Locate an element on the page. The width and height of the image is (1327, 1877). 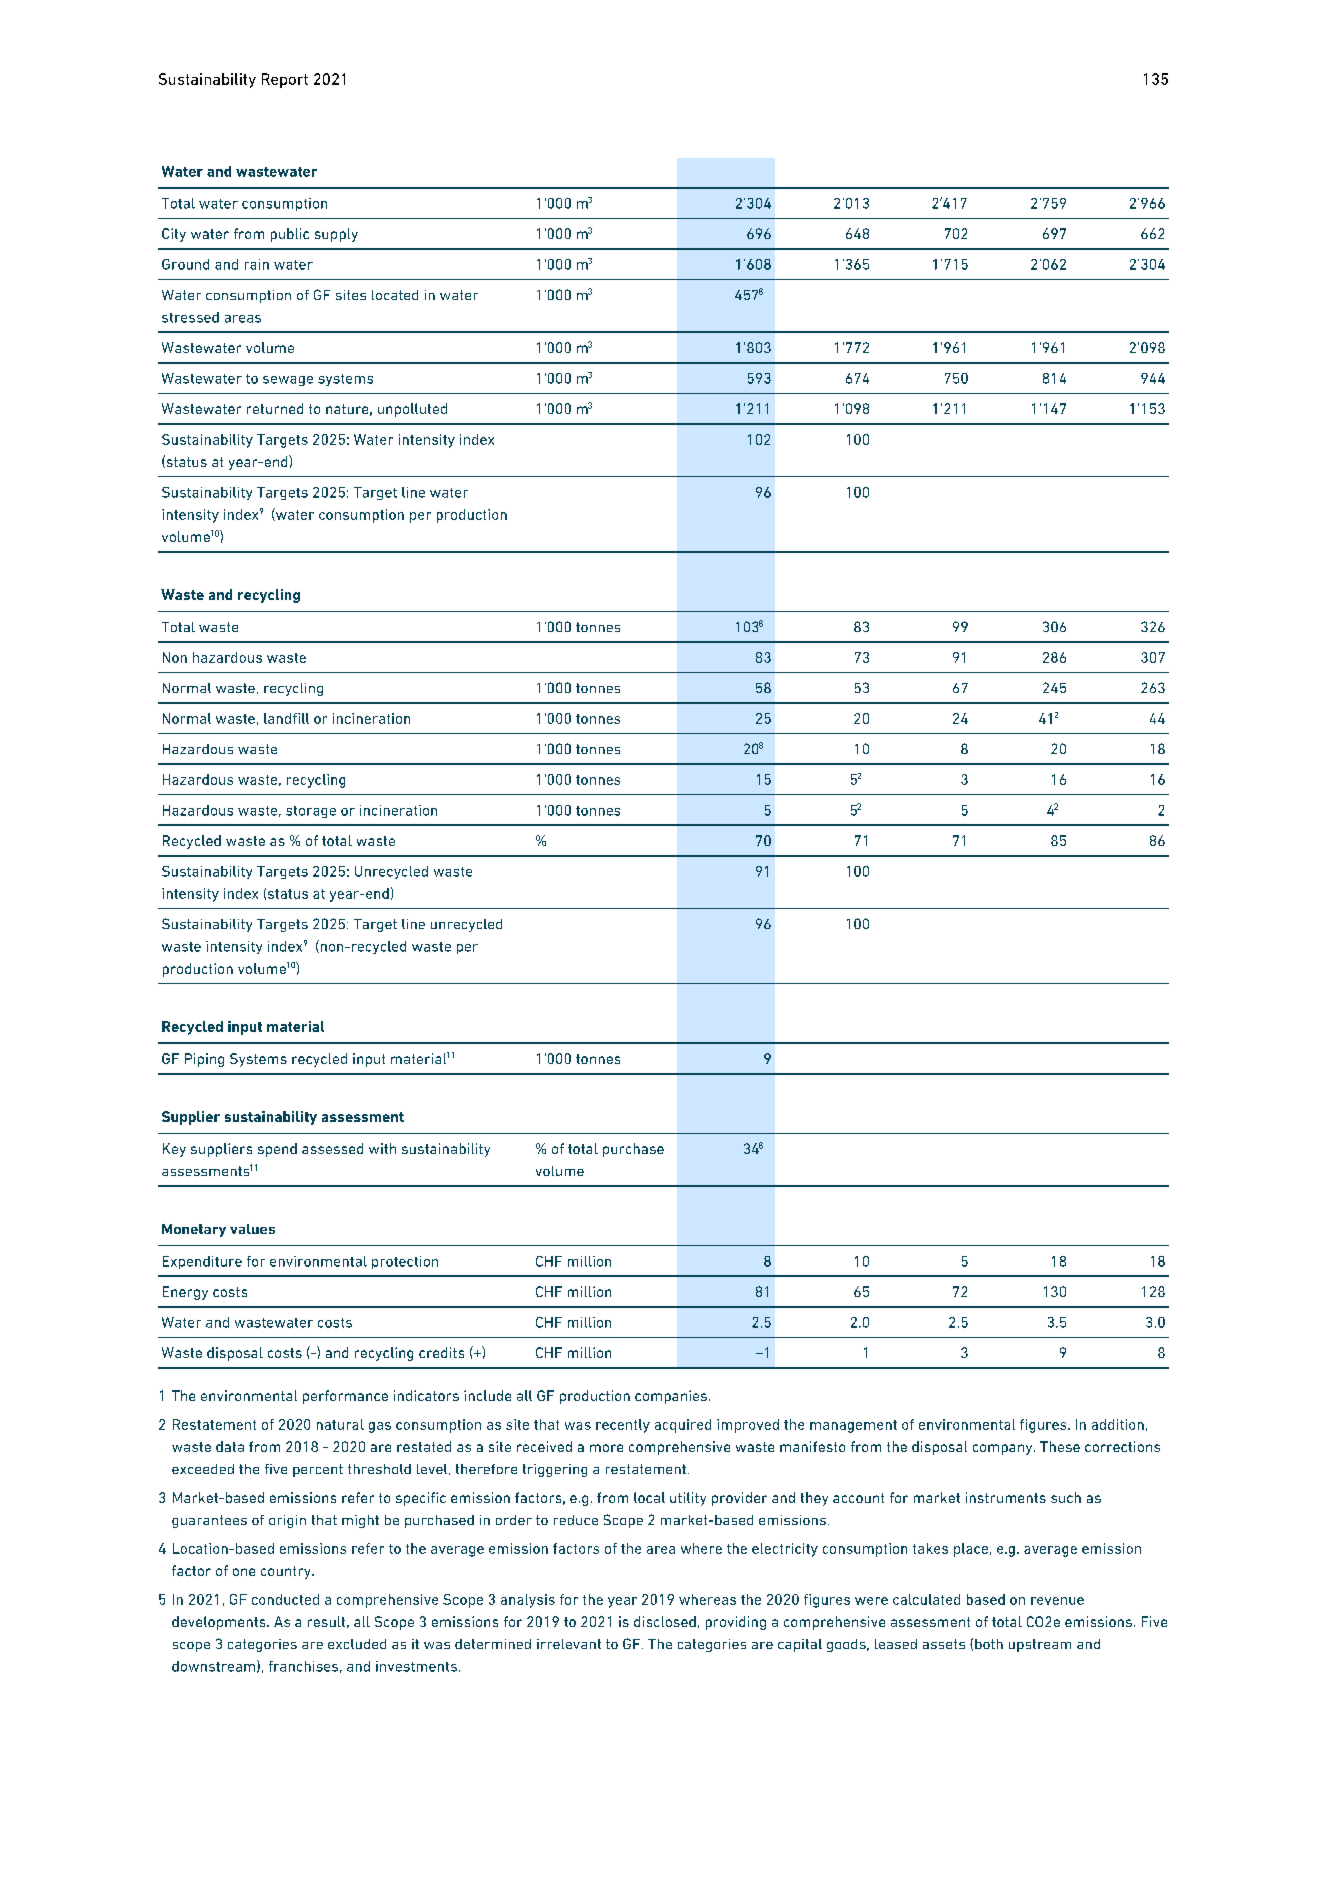
with is located at coordinates (382, 1148).
